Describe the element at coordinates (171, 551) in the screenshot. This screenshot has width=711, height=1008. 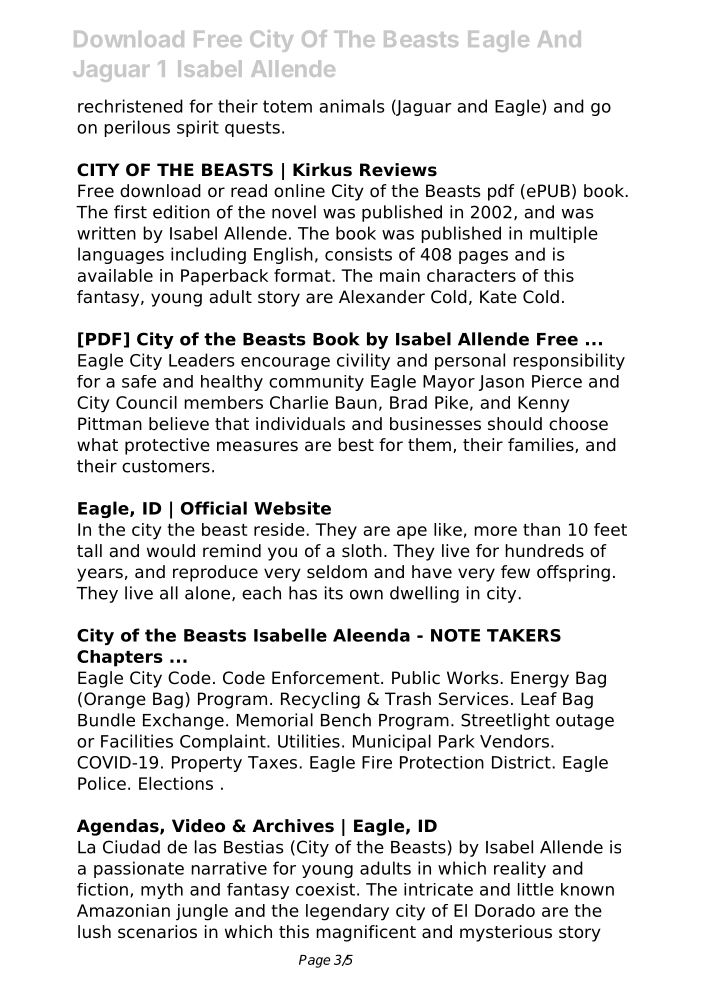
I see `would` at that location.
